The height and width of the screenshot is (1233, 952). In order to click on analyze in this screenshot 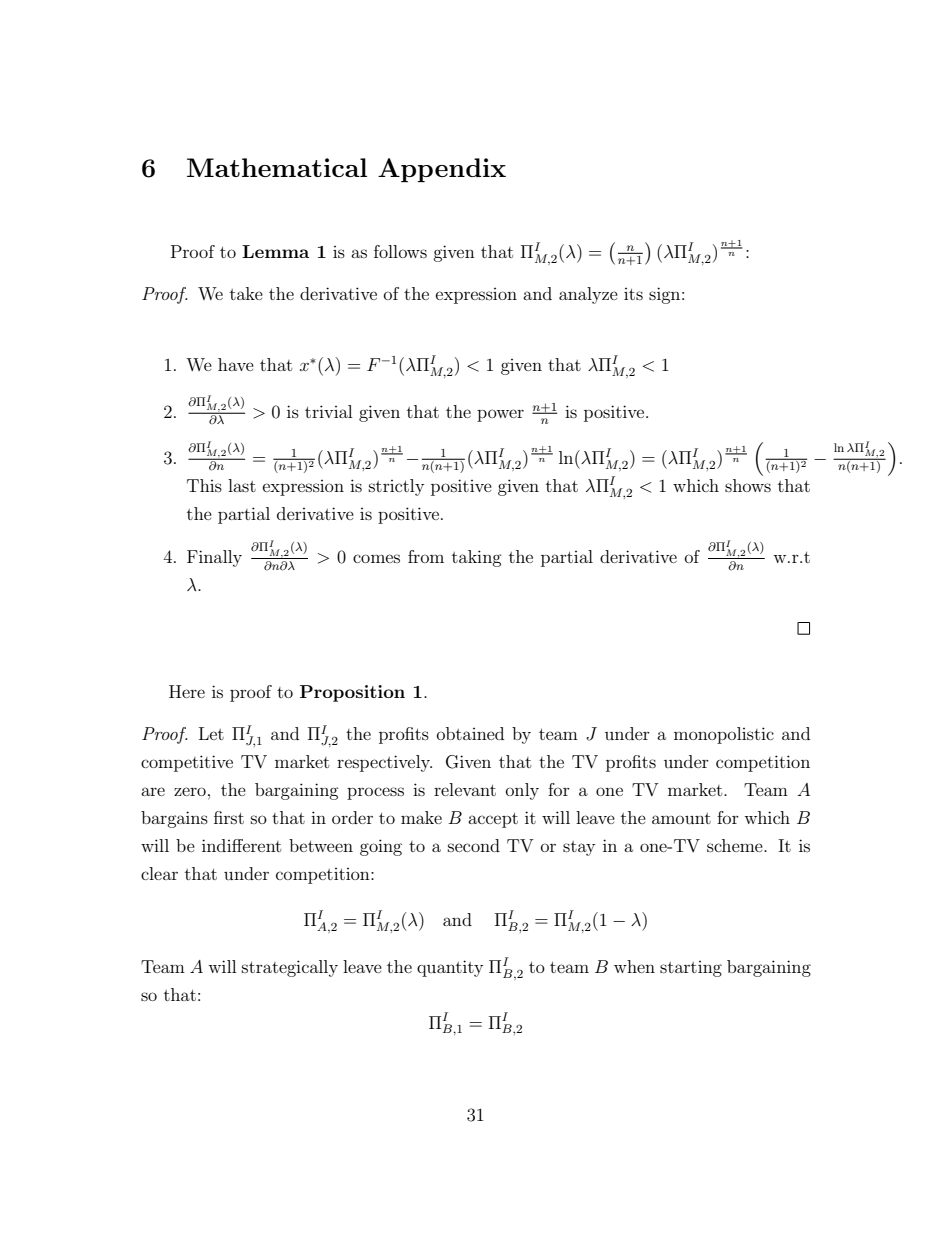, I will do `click(588, 295)`.
